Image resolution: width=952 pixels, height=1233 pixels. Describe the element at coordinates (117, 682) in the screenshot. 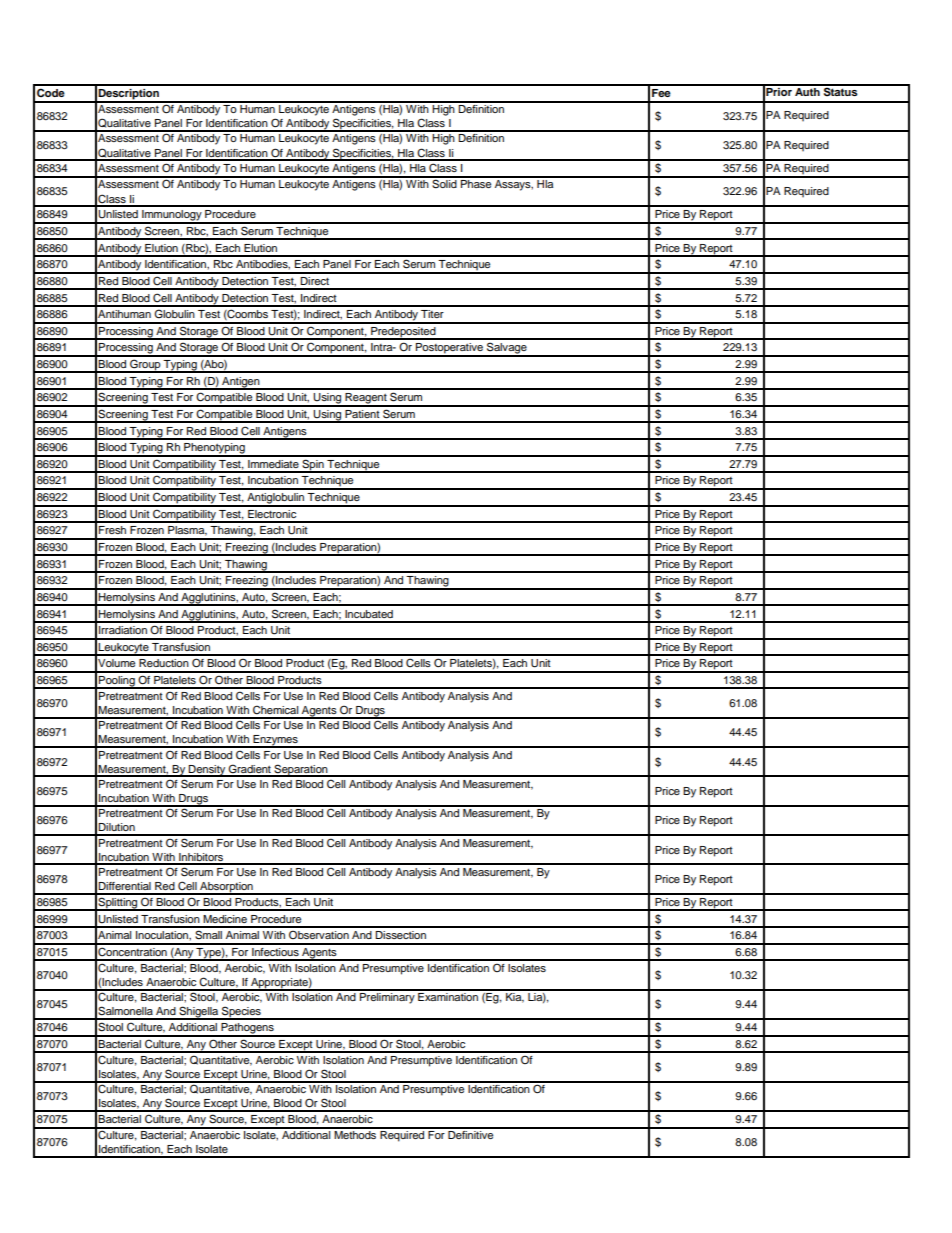

I see `Pooling` at that location.
